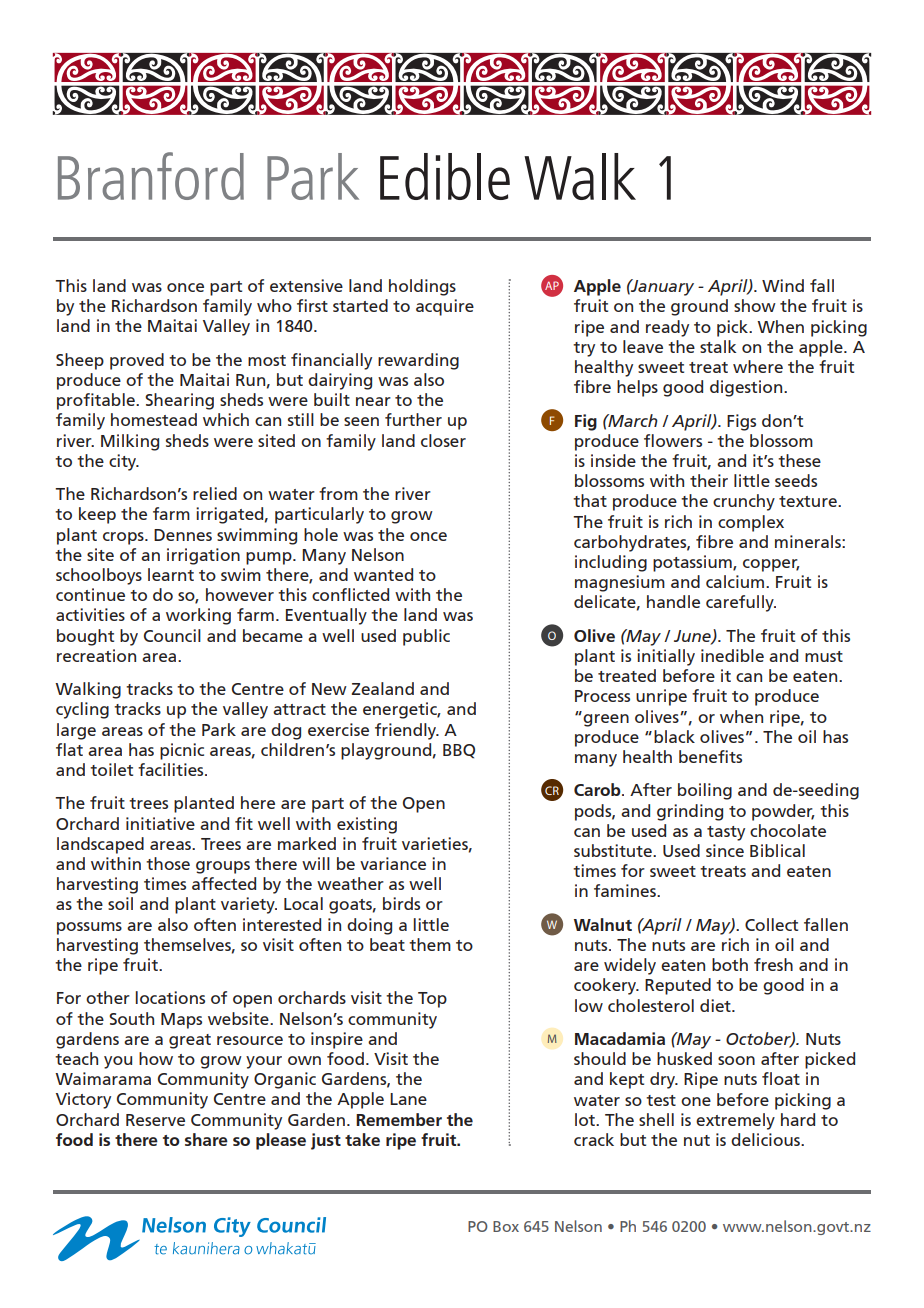 The height and width of the screenshot is (1308, 924). What do you see at coordinates (443, 440) in the screenshot?
I see `closer` at bounding box center [443, 440].
